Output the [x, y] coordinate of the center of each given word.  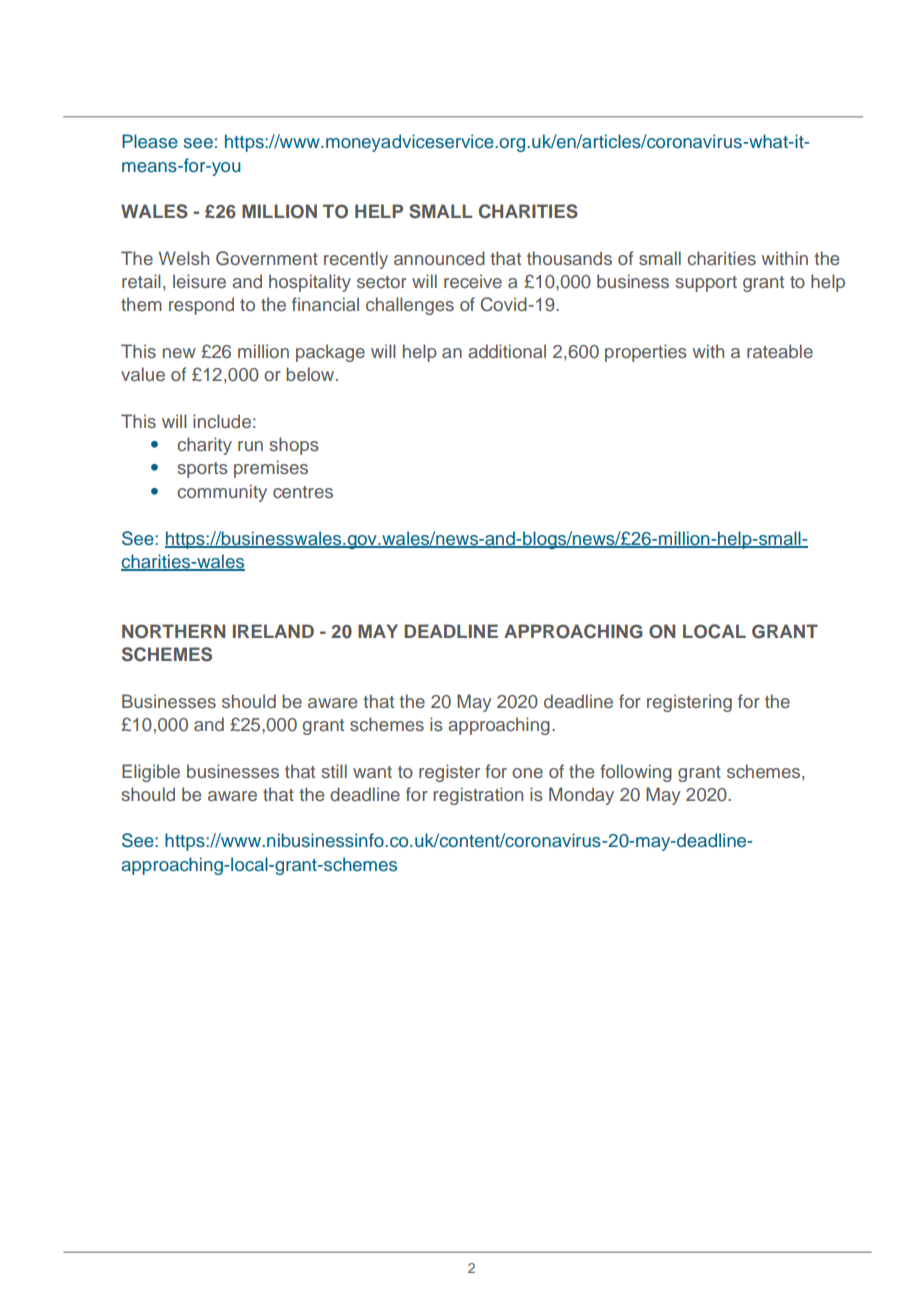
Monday [581, 796]
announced [439, 258]
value [143, 374]
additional [507, 351]
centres [303, 492]
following [636, 773]
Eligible [151, 773]
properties [646, 353]
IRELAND [273, 631]
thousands [569, 258]
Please [150, 141]
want [372, 772]
